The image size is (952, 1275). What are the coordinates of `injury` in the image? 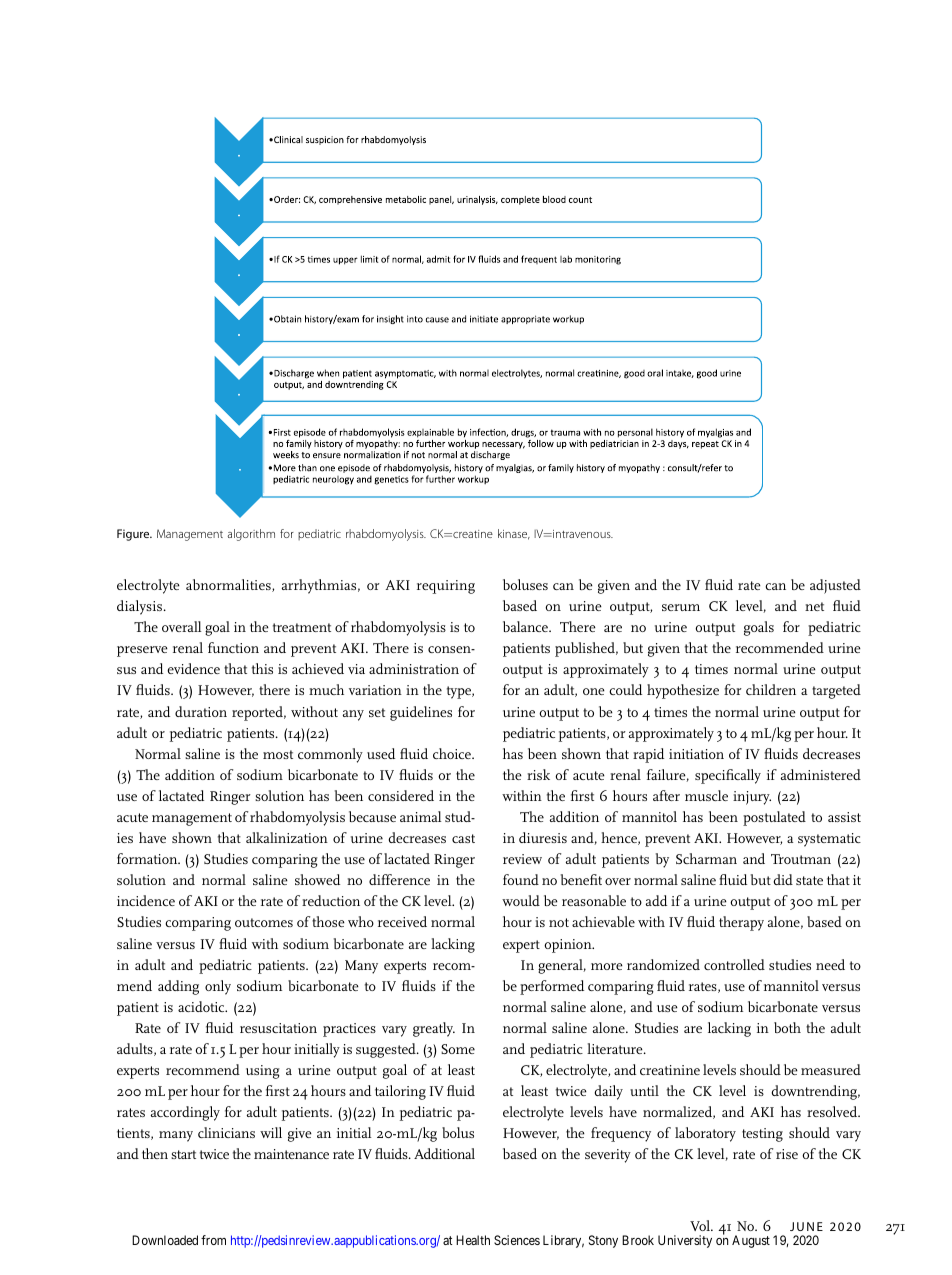 It's located at (752, 798).
